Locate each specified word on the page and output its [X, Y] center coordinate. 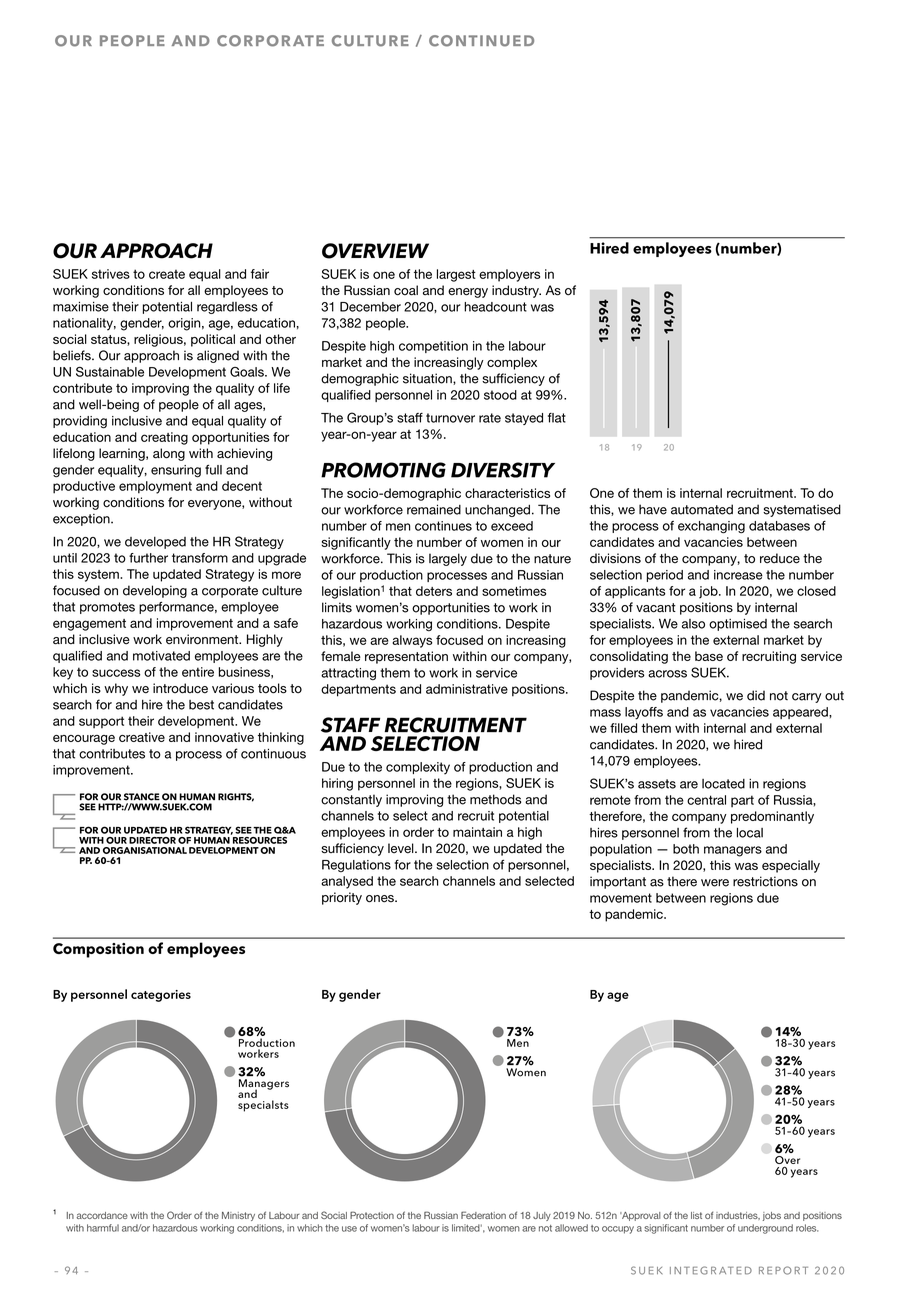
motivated [161, 656]
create [167, 274]
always [412, 641]
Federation [483, 1215]
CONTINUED [481, 41]
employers [509, 275]
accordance [102, 1215]
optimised [738, 624]
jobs [772, 1216]
